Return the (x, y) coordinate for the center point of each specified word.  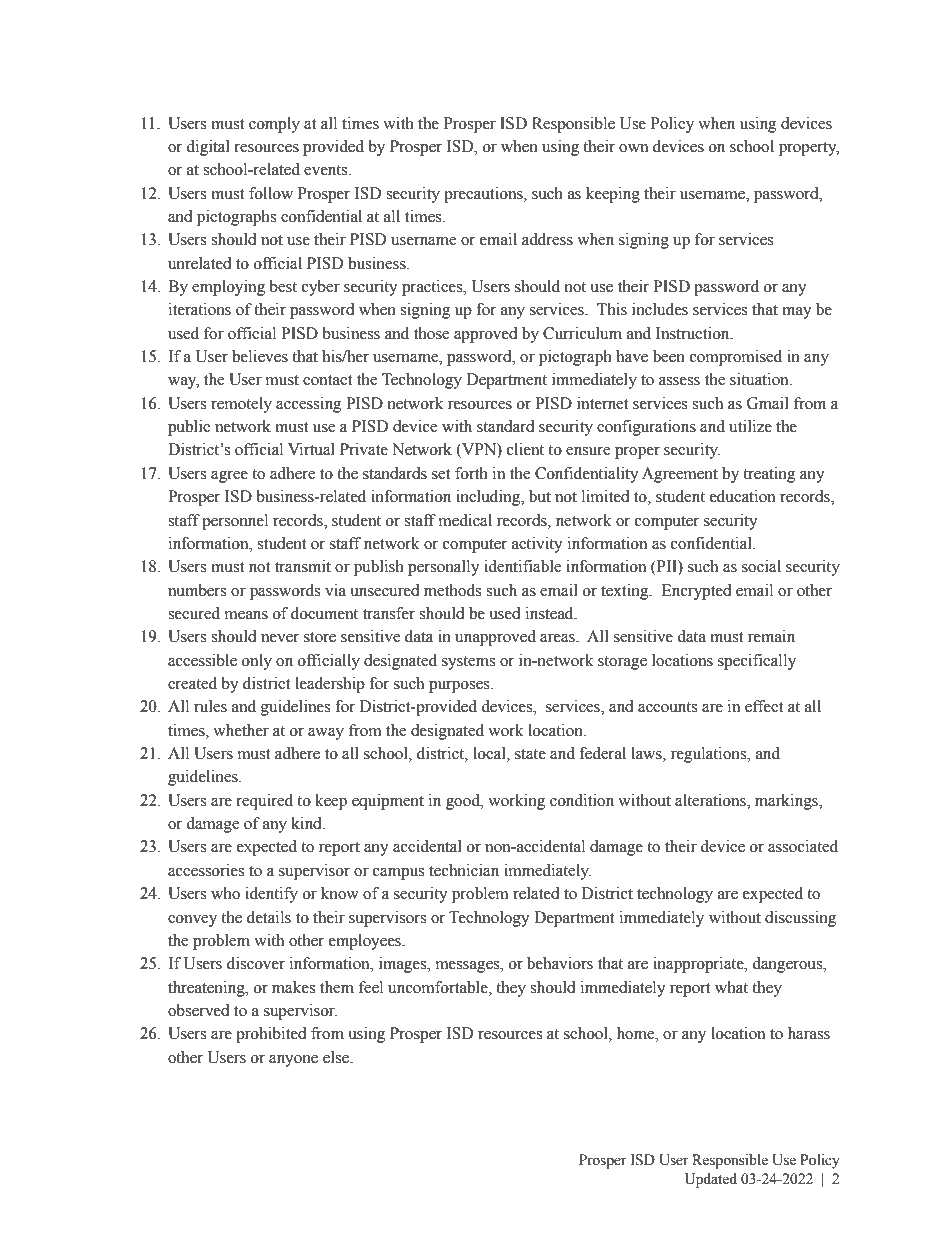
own (633, 148)
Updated (711, 1180)
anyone (293, 1061)
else (337, 1057)
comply (274, 125)
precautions (484, 195)
